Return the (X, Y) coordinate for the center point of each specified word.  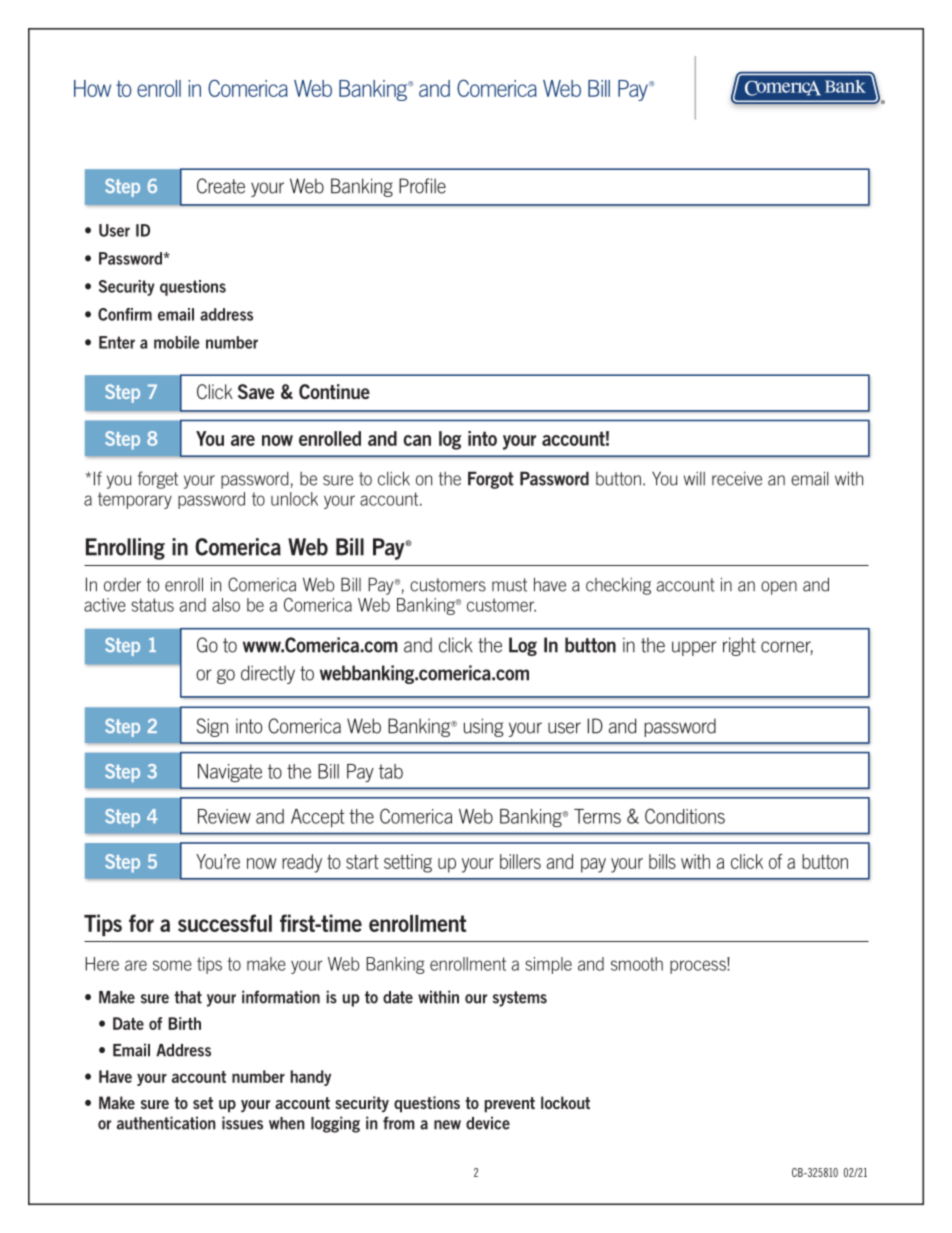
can (417, 440)
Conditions (685, 816)
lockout (565, 1102)
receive (737, 479)
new (447, 1125)
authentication (166, 1123)
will (694, 478)
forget (158, 480)
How (92, 88)
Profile (422, 186)
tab (391, 771)
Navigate (230, 773)
